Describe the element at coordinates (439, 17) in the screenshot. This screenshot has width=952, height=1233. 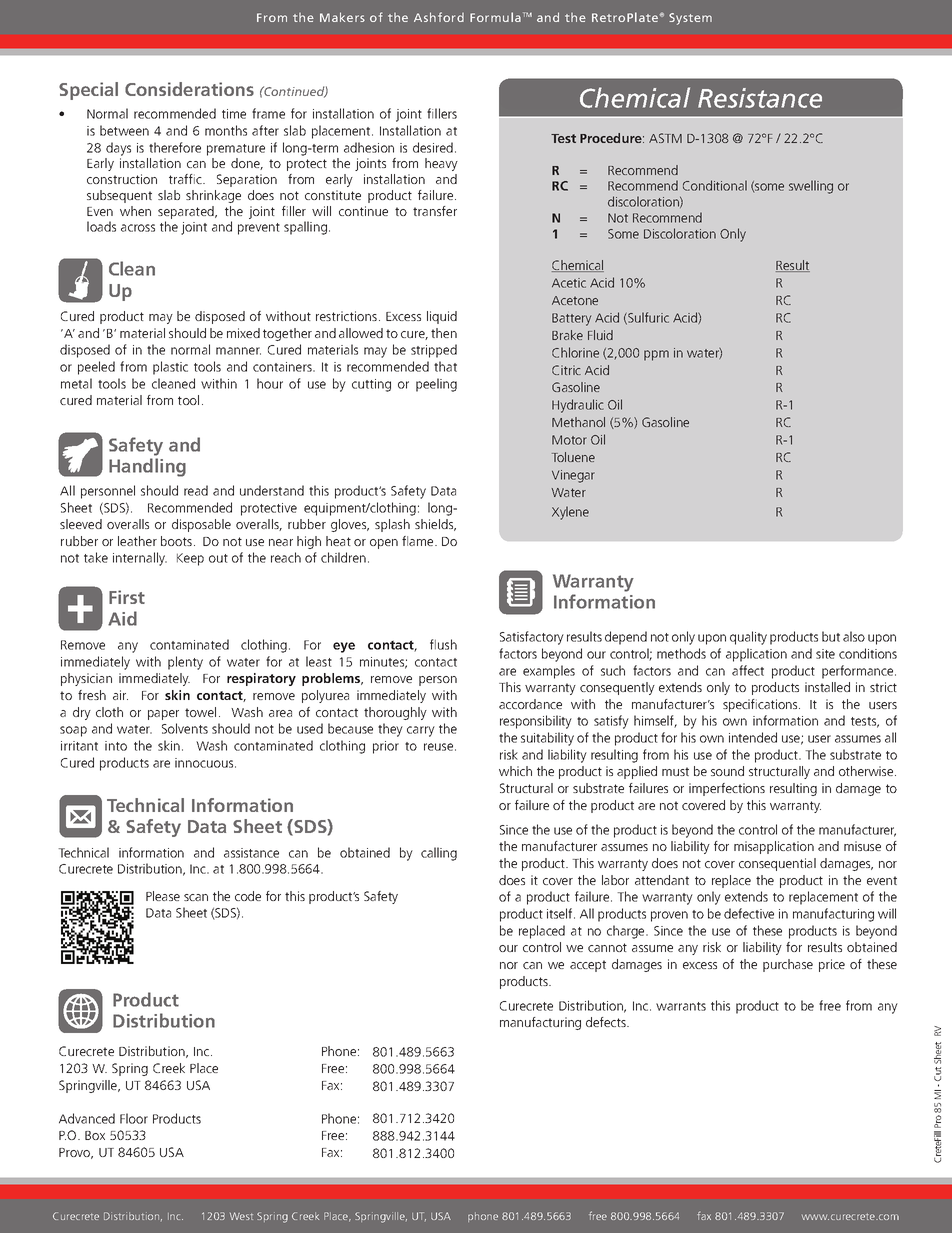
I see `Ashford` at that location.
